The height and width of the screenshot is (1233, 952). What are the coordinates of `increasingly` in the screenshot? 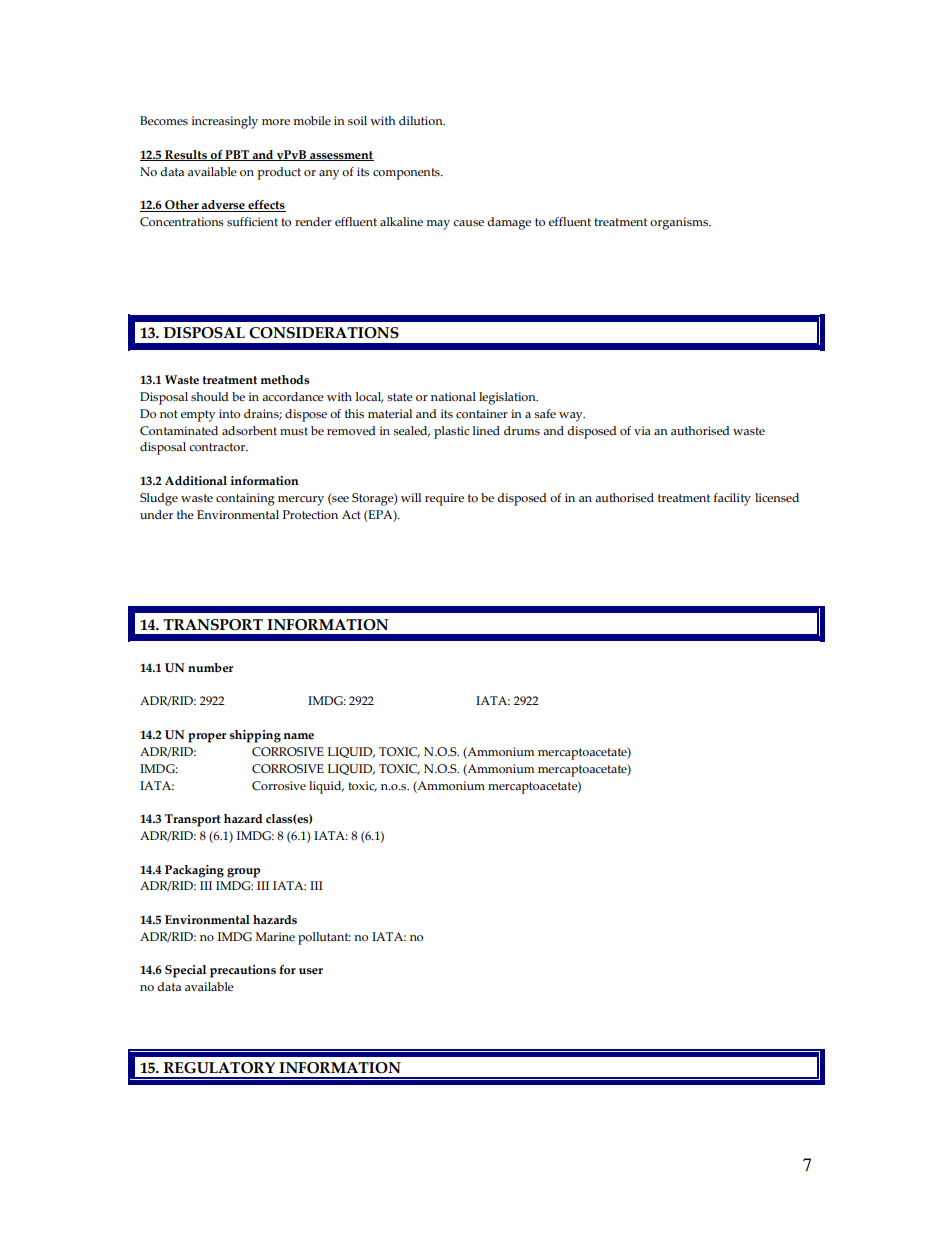 It's located at (224, 122).
